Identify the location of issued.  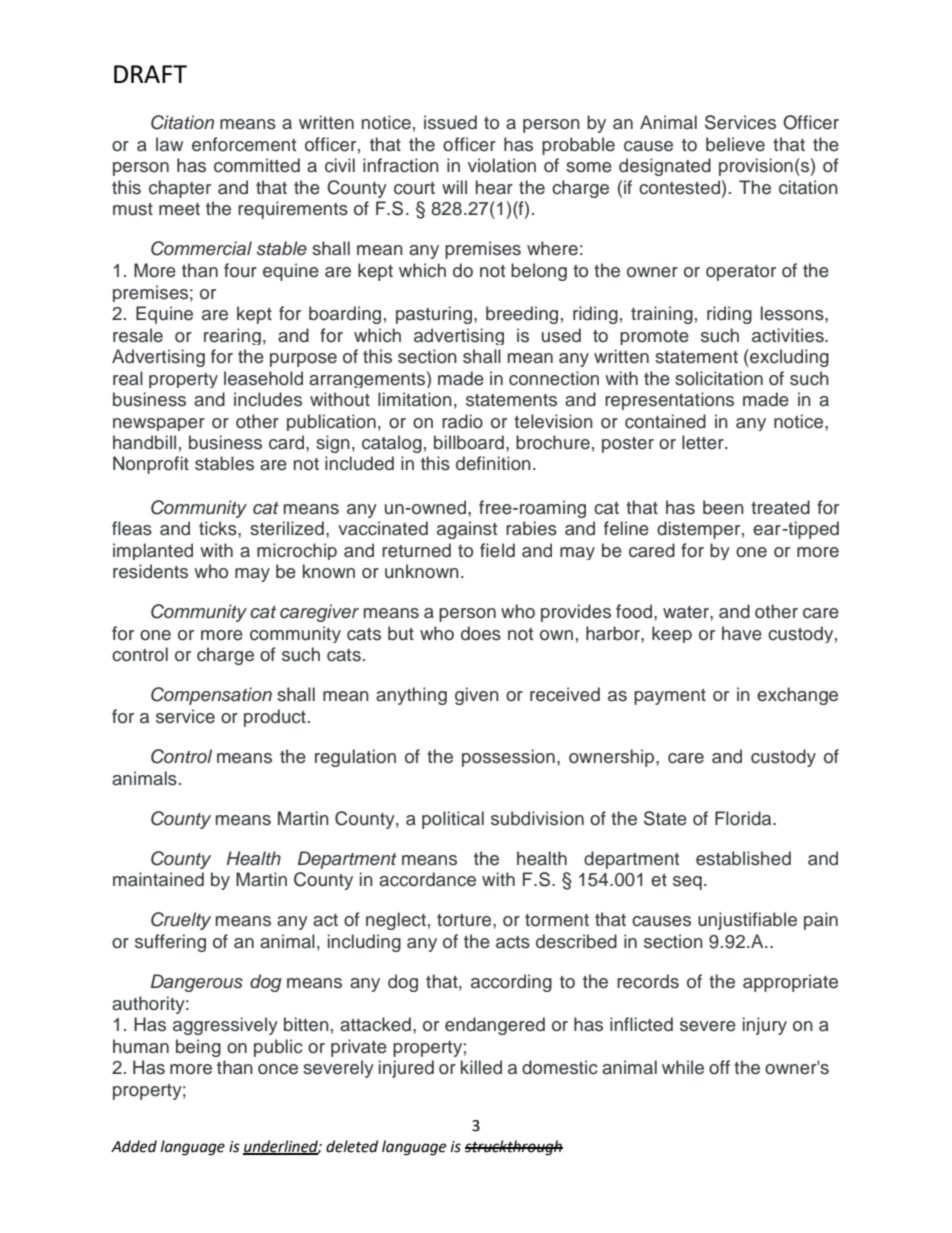
(450, 122).
